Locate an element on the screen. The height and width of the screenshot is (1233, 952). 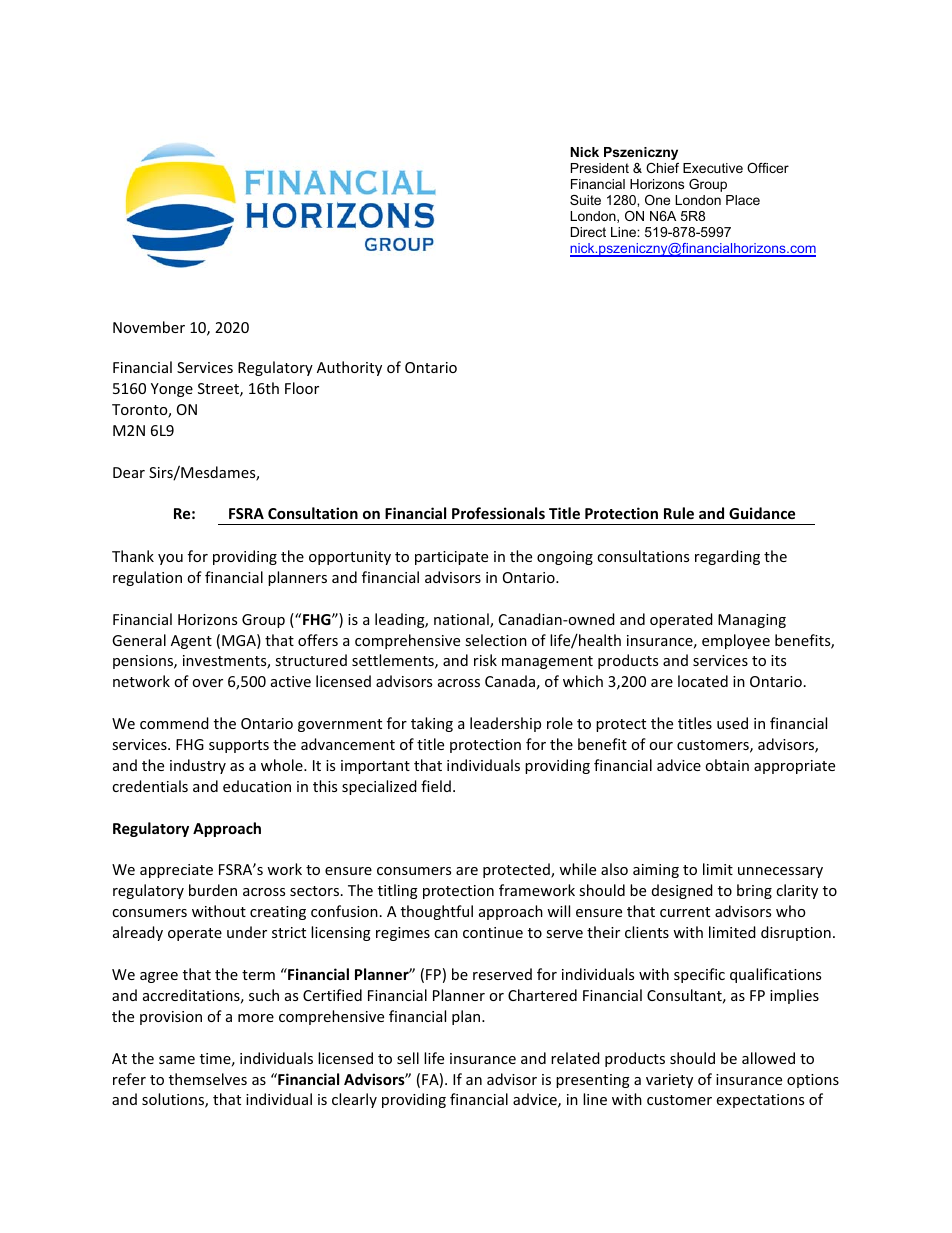
themselves is located at coordinates (208, 1079).
